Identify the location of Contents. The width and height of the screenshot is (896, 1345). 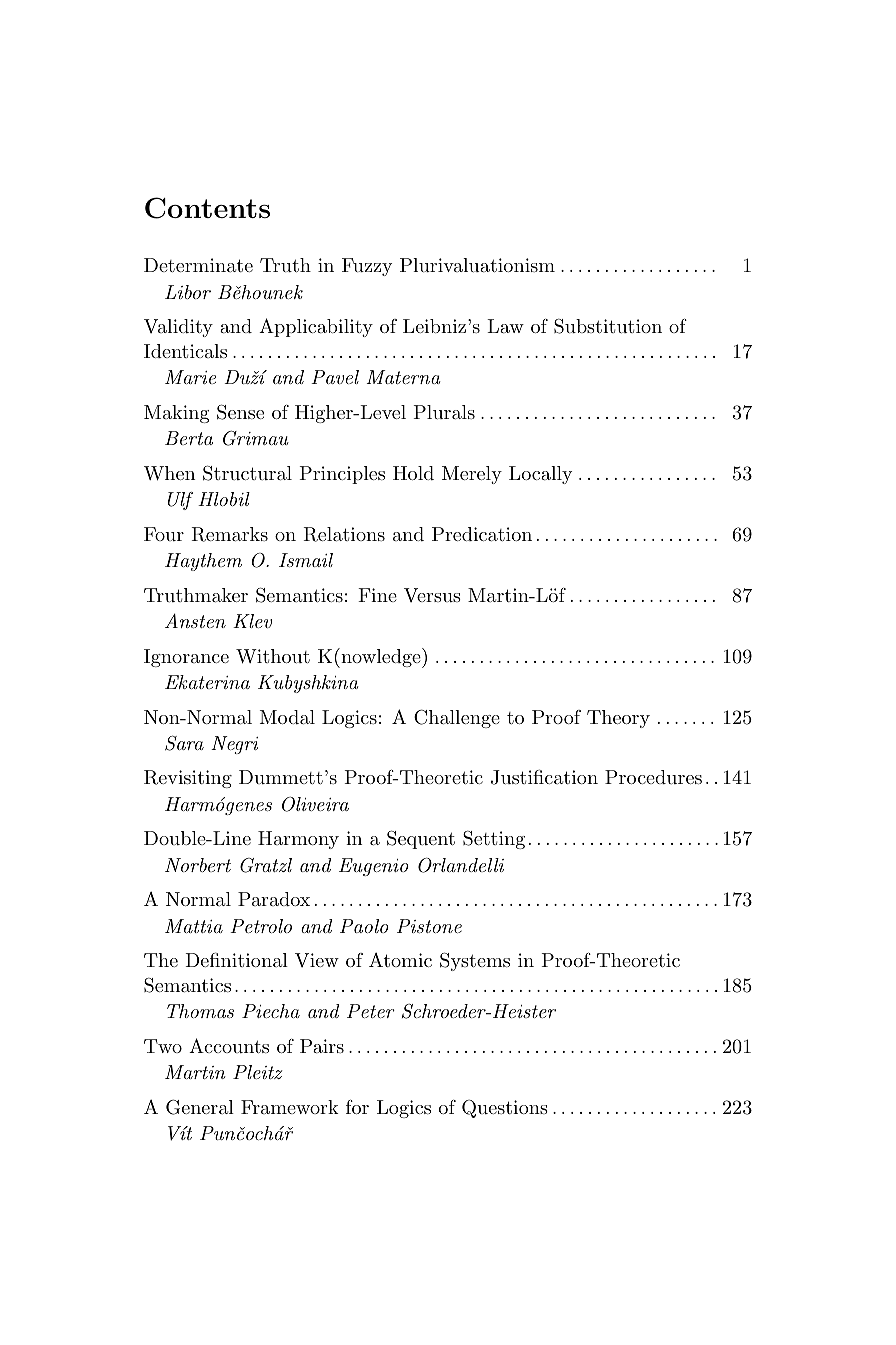
(207, 208).
